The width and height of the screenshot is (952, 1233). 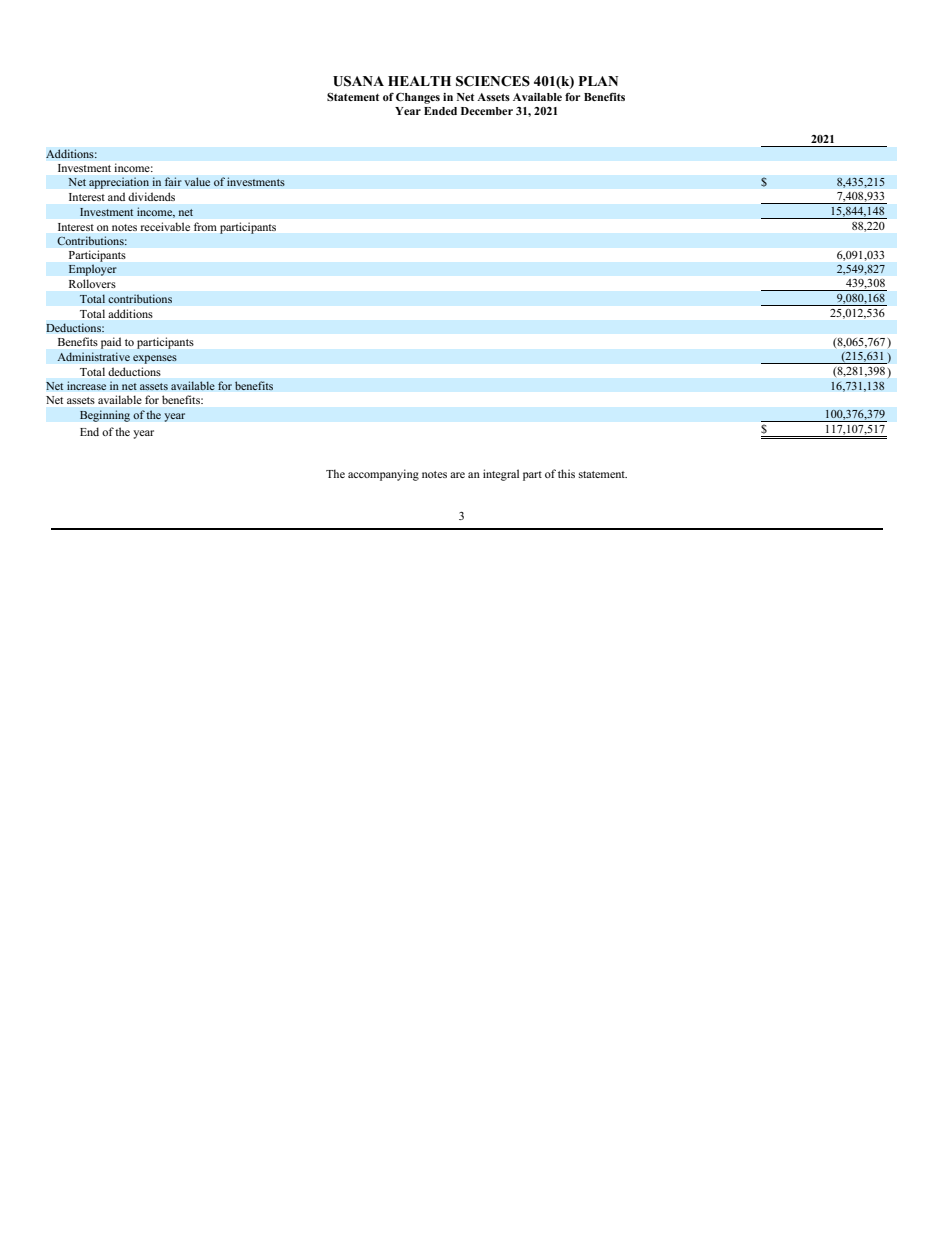 I want to click on integral, so click(x=501, y=475).
